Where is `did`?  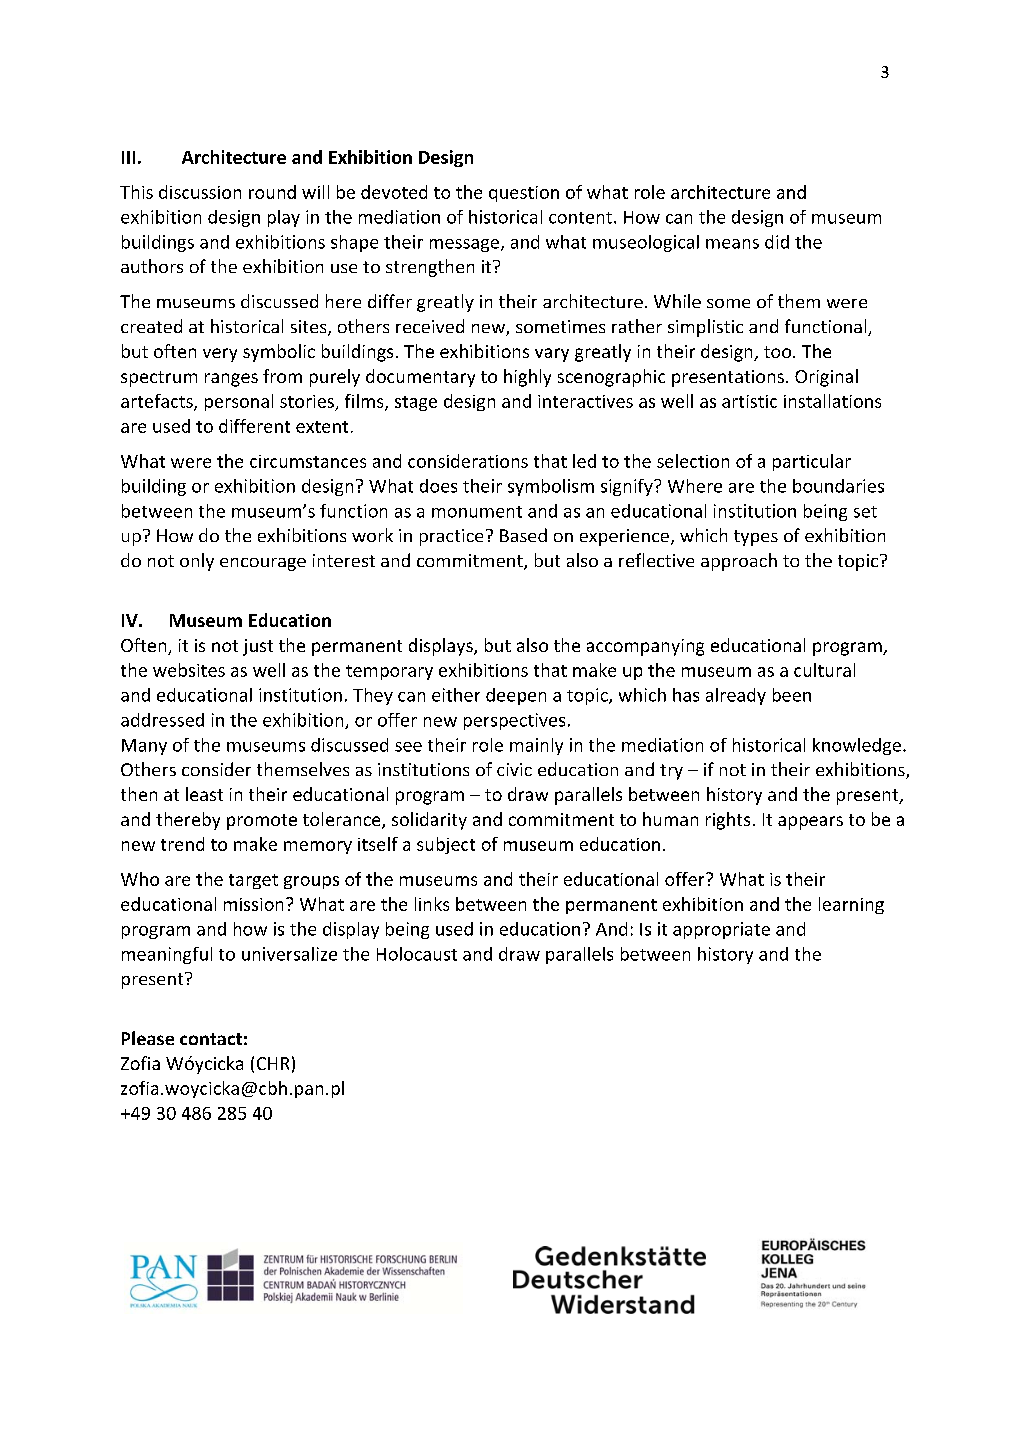
did is located at coordinates (777, 242).
